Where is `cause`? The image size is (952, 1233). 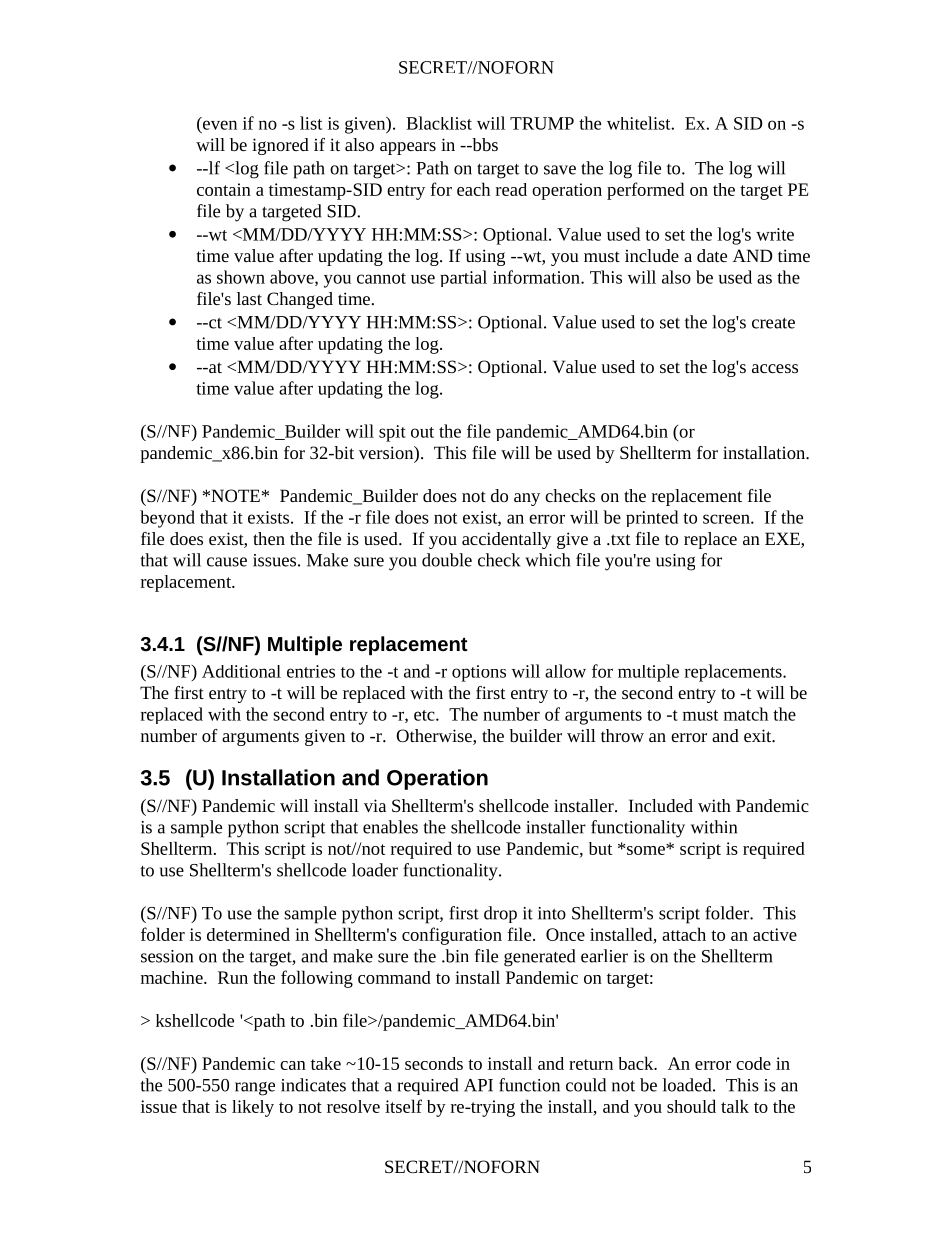
cause is located at coordinates (227, 562).
